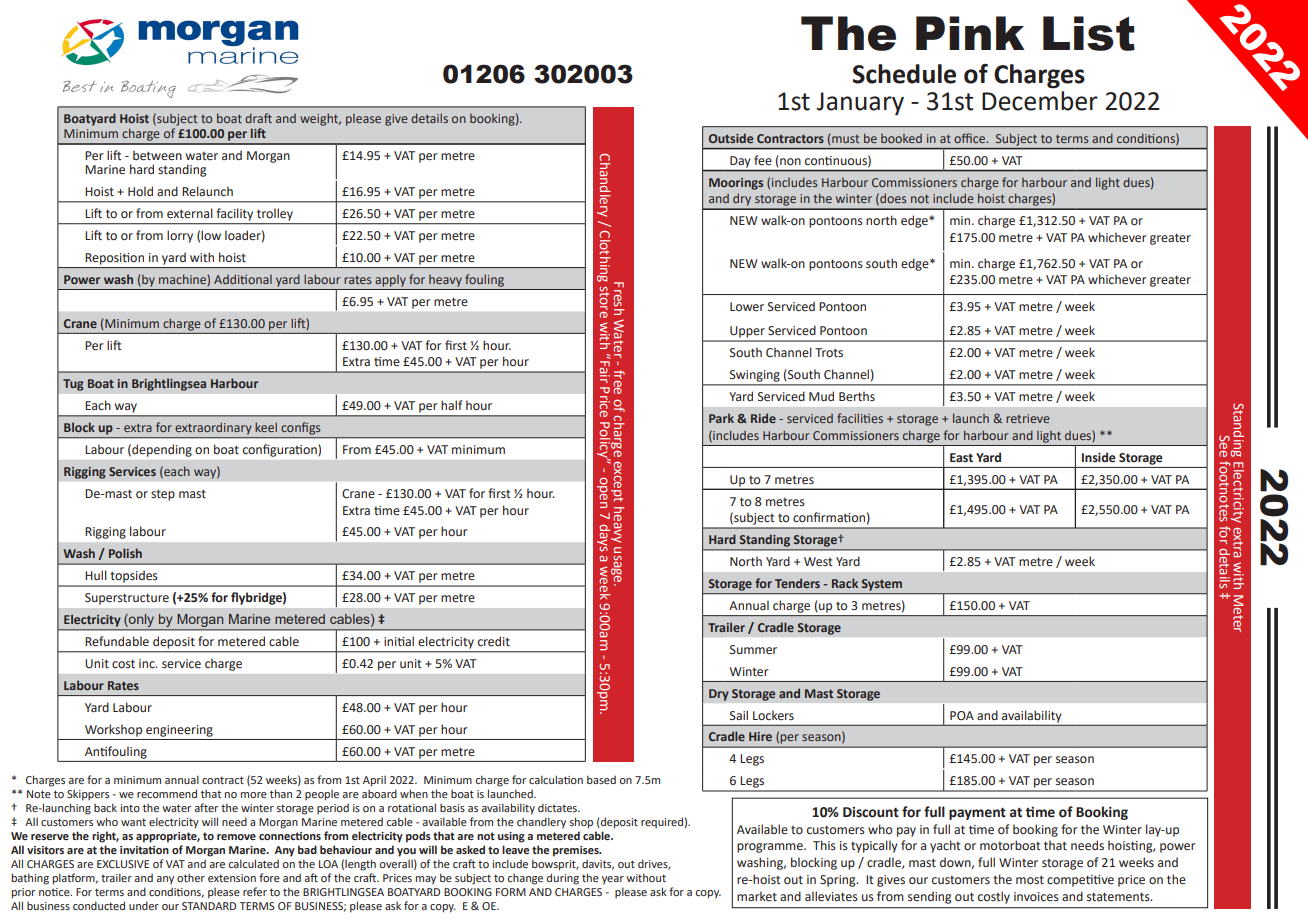  Describe the element at coordinates (127, 599) in the screenshot. I see `Superstructure` at that location.
